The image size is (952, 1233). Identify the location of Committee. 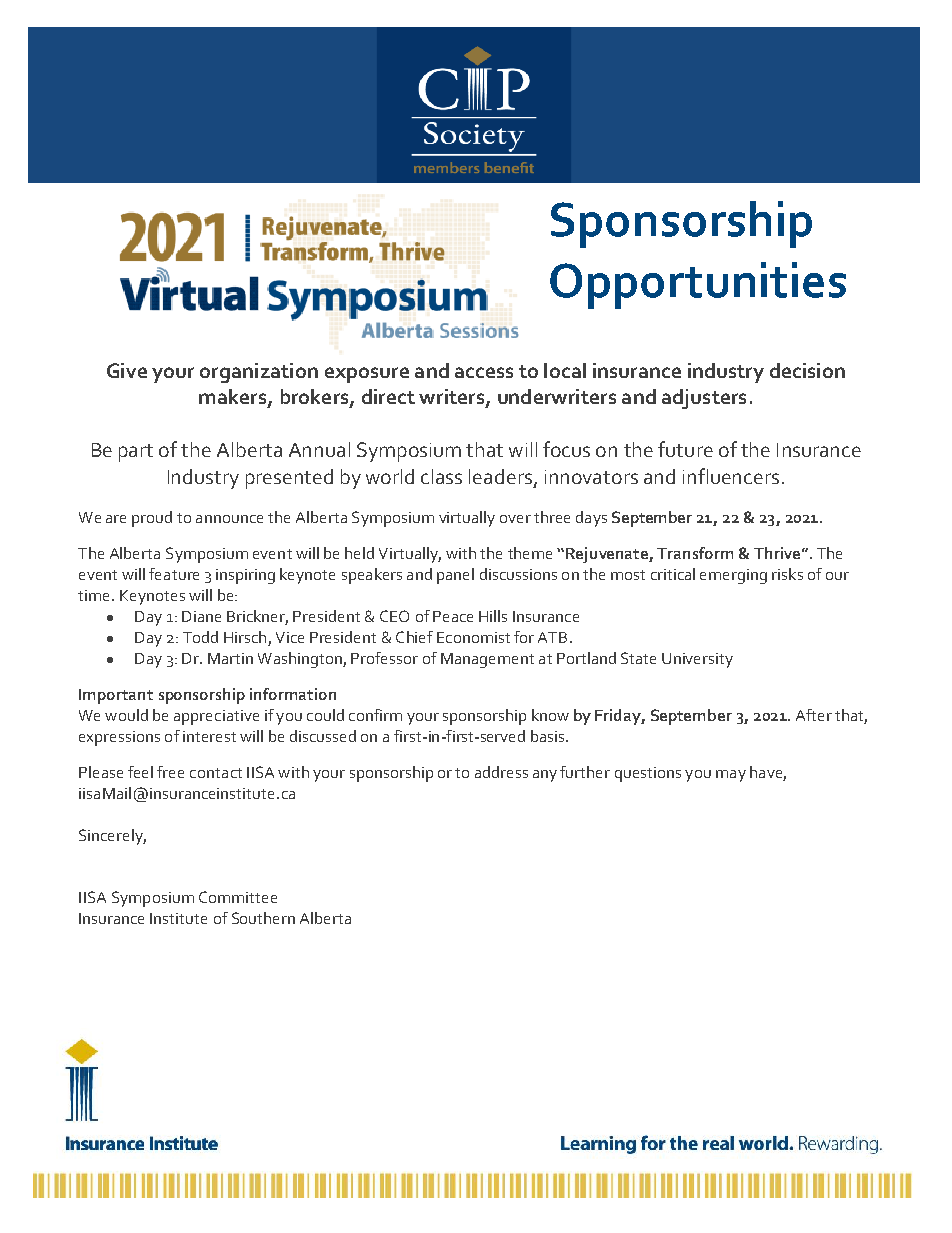
(238, 897).
